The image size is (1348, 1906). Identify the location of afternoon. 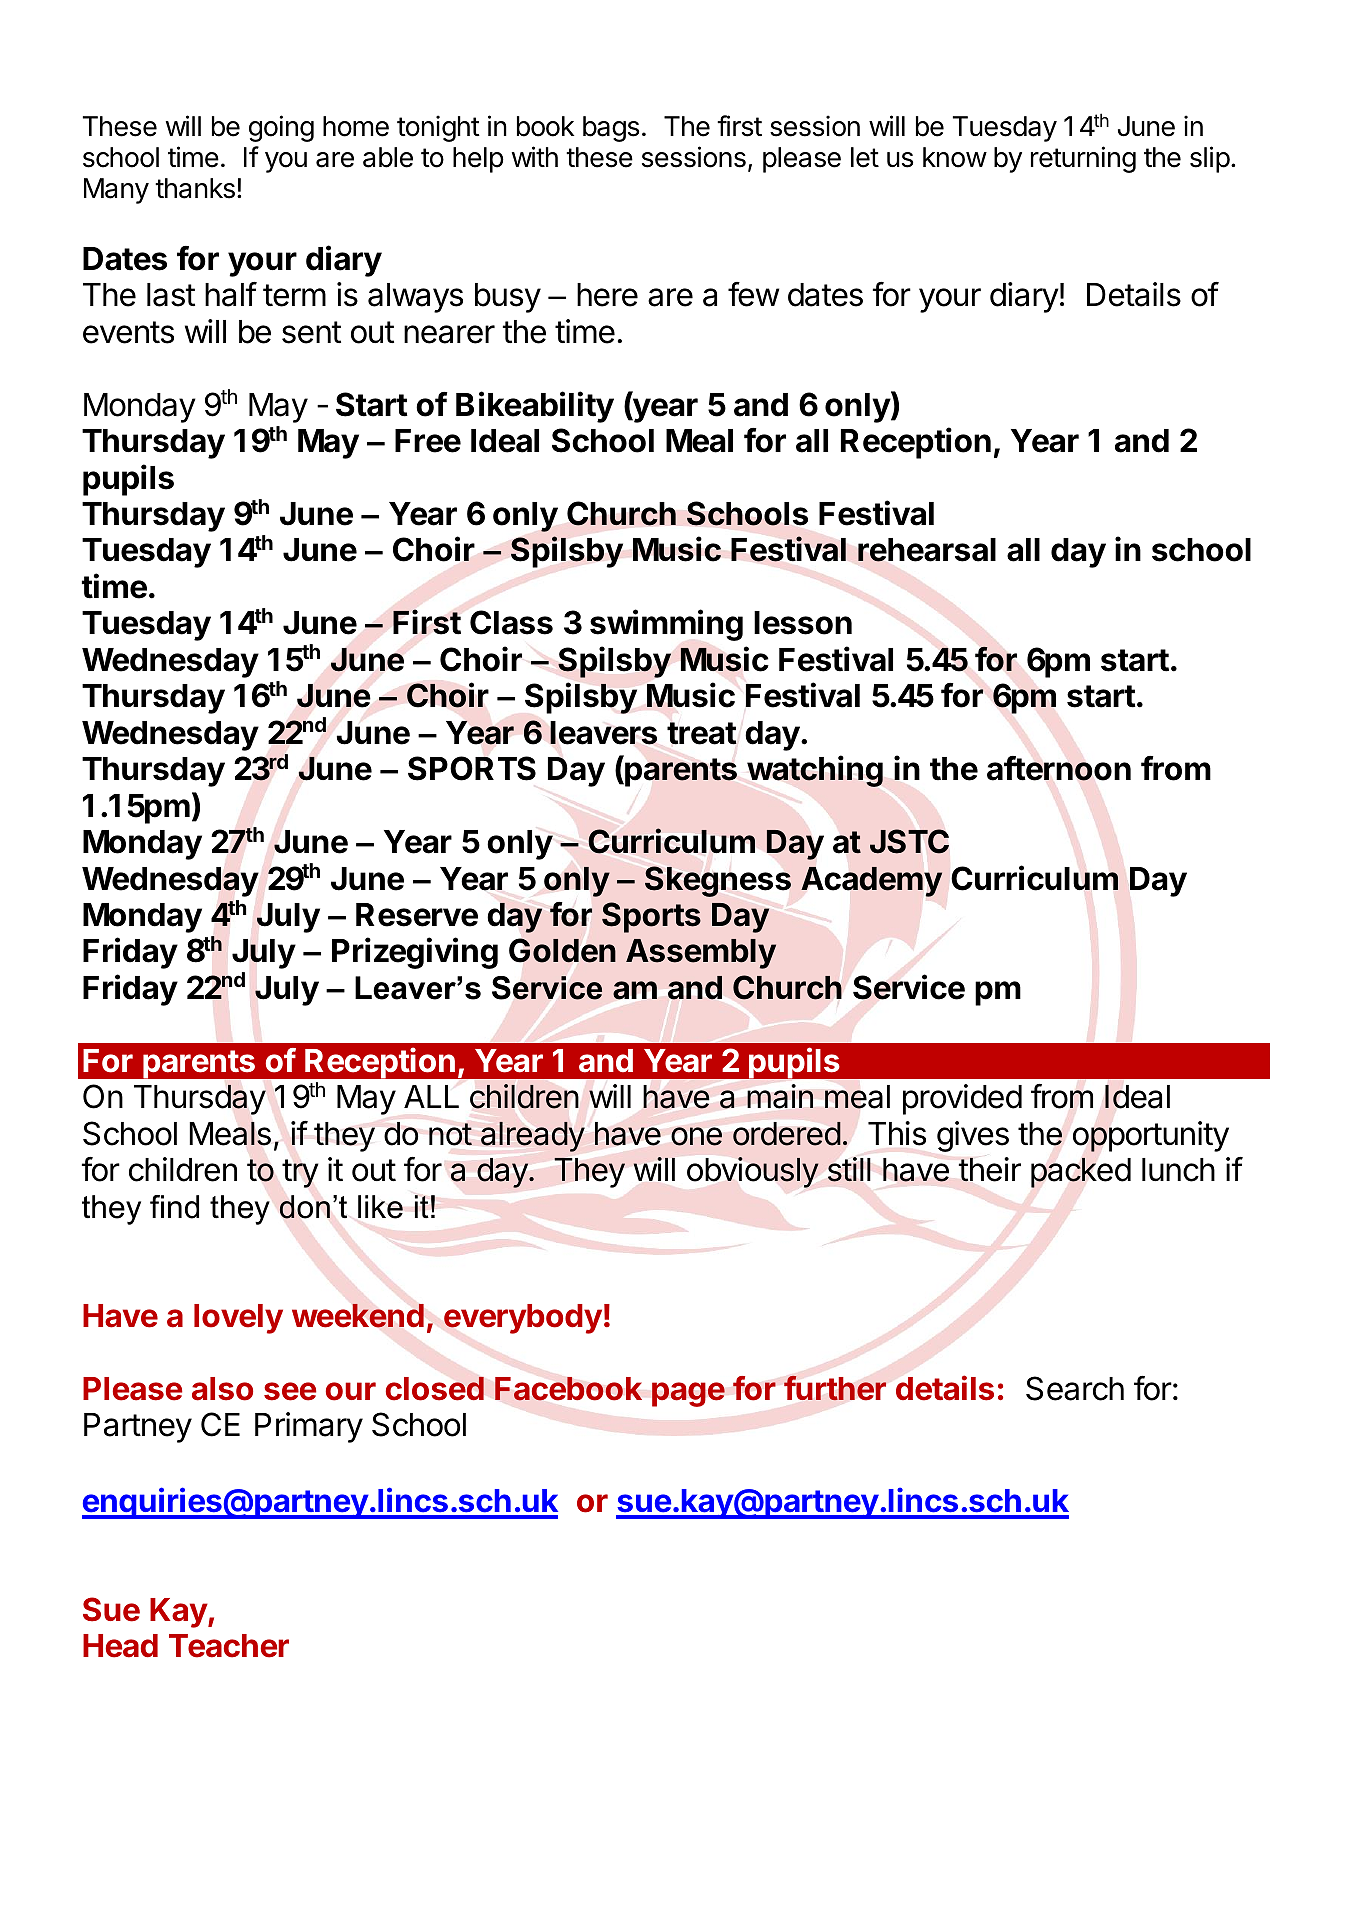
(1059, 768).
